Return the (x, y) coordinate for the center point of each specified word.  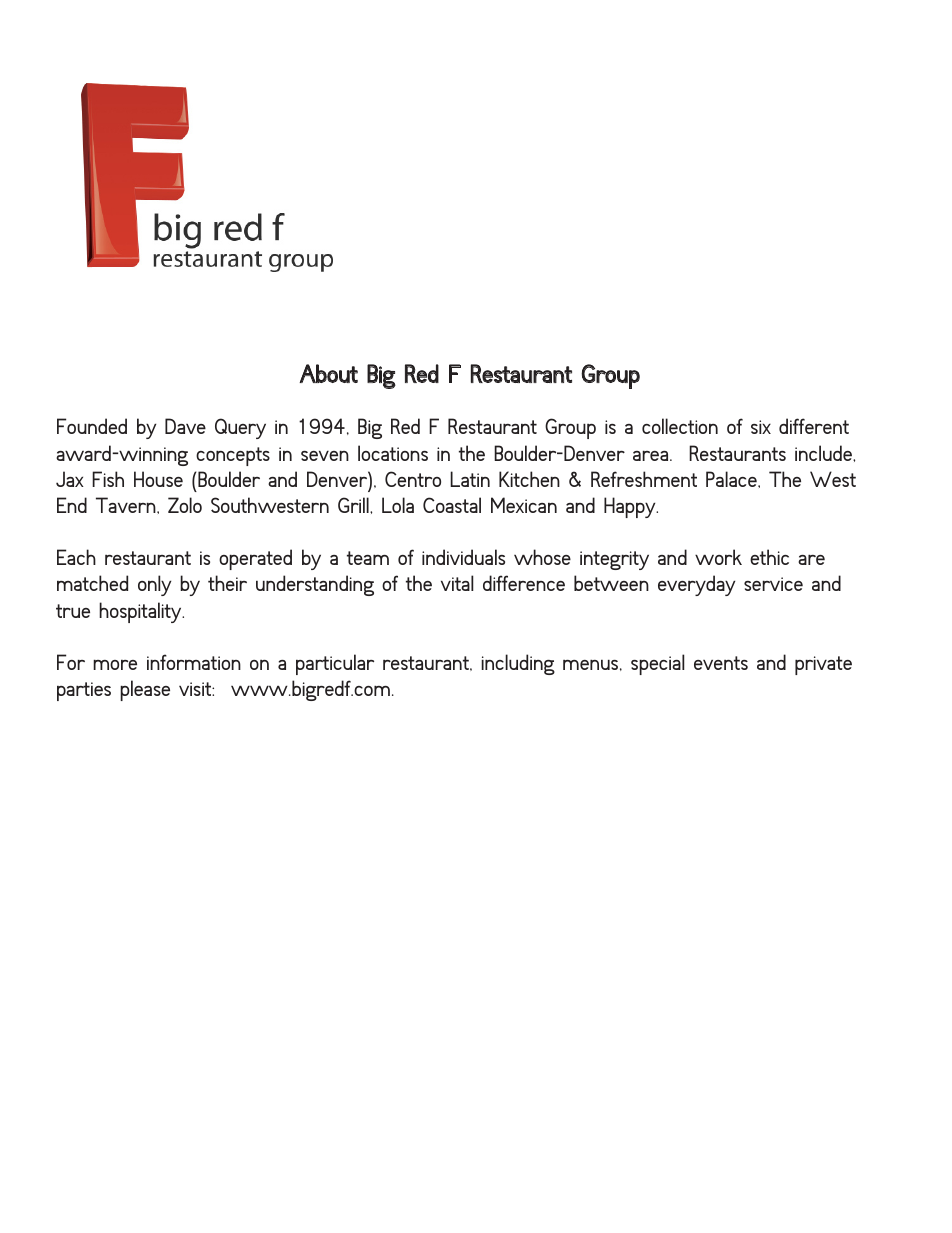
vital (457, 583)
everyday (696, 585)
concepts (233, 456)
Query (240, 428)
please (145, 690)
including (518, 664)
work (718, 557)
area (652, 455)
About (328, 373)
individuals (463, 557)
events (721, 663)
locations (393, 453)
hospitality (141, 612)
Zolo (185, 505)
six (761, 427)
